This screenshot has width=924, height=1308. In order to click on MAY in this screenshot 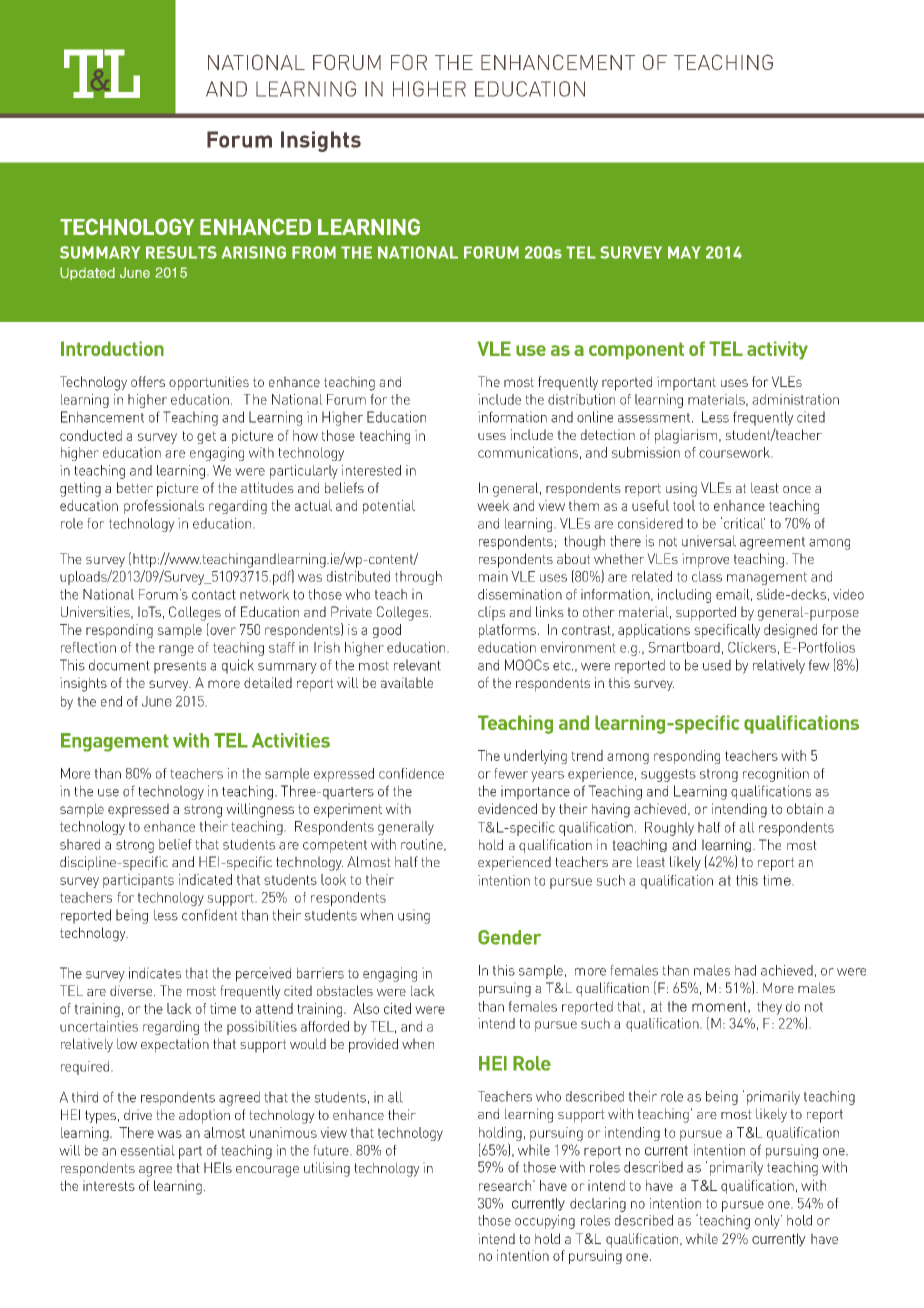, I will do `click(684, 252)`.
